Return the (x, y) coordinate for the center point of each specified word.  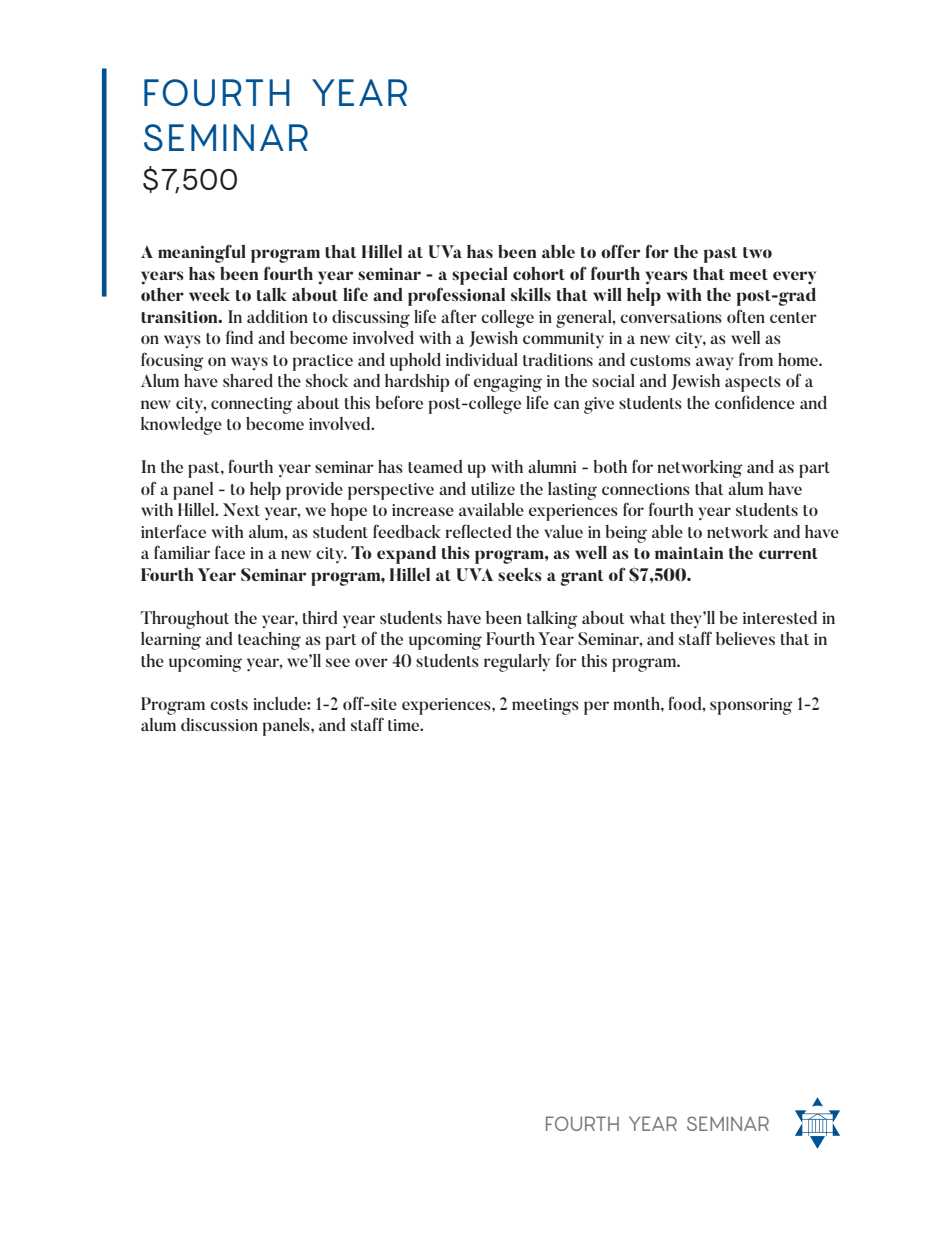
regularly (517, 663)
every (795, 278)
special (480, 275)
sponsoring (751, 706)
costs (229, 704)
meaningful (202, 253)
